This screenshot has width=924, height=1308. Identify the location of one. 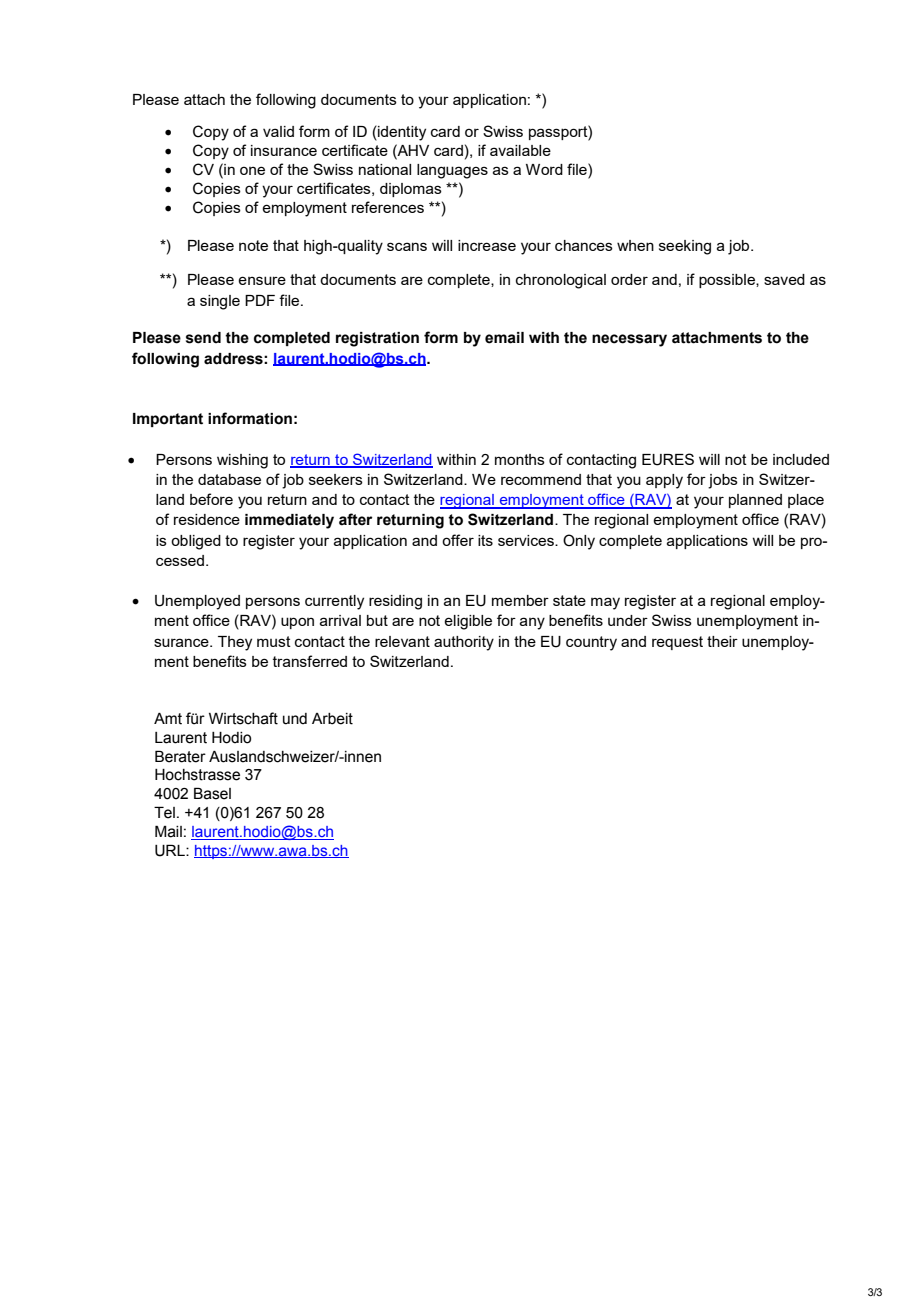
(252, 170).
